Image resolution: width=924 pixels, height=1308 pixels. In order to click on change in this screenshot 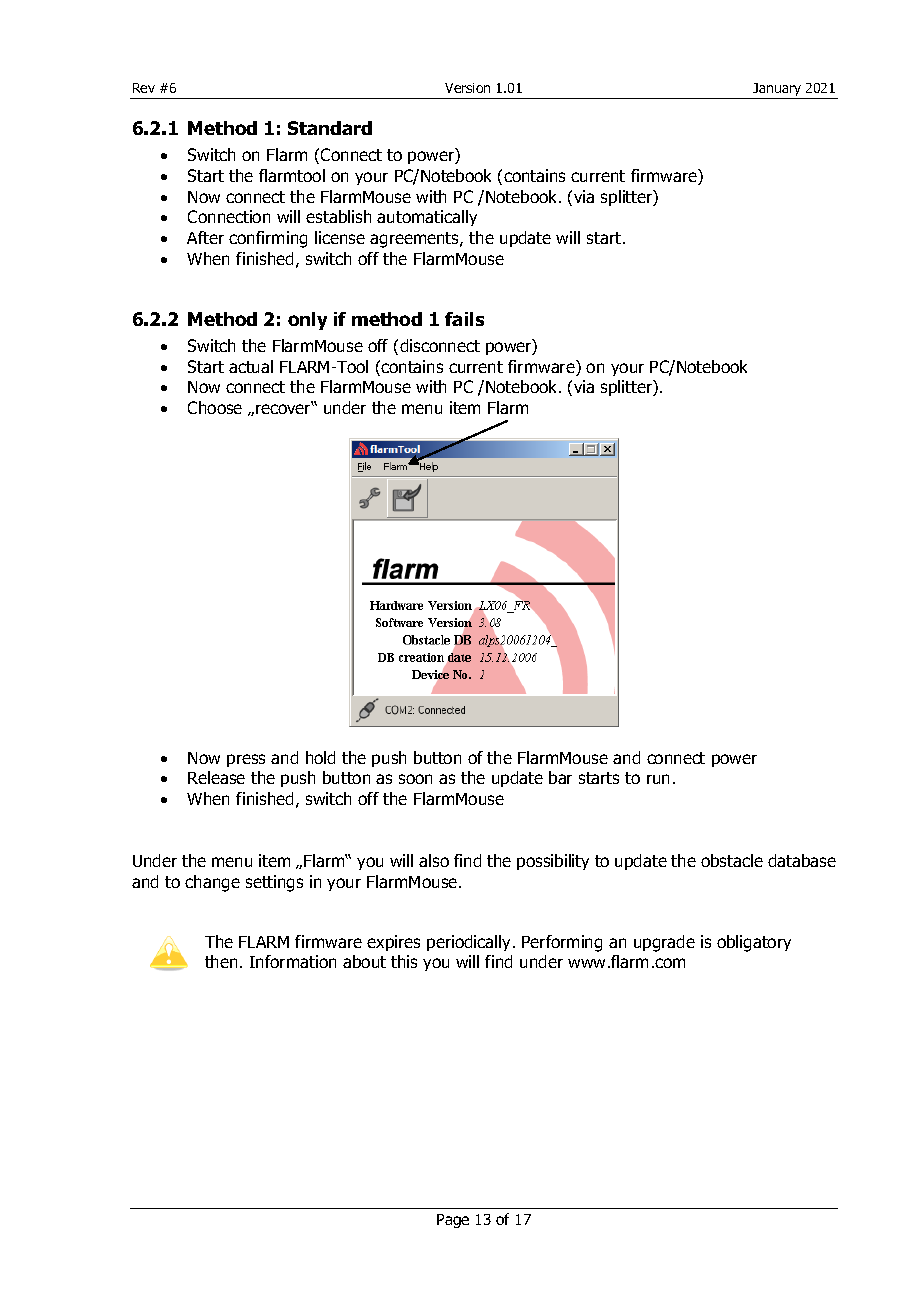, I will do `click(212, 883)`.
